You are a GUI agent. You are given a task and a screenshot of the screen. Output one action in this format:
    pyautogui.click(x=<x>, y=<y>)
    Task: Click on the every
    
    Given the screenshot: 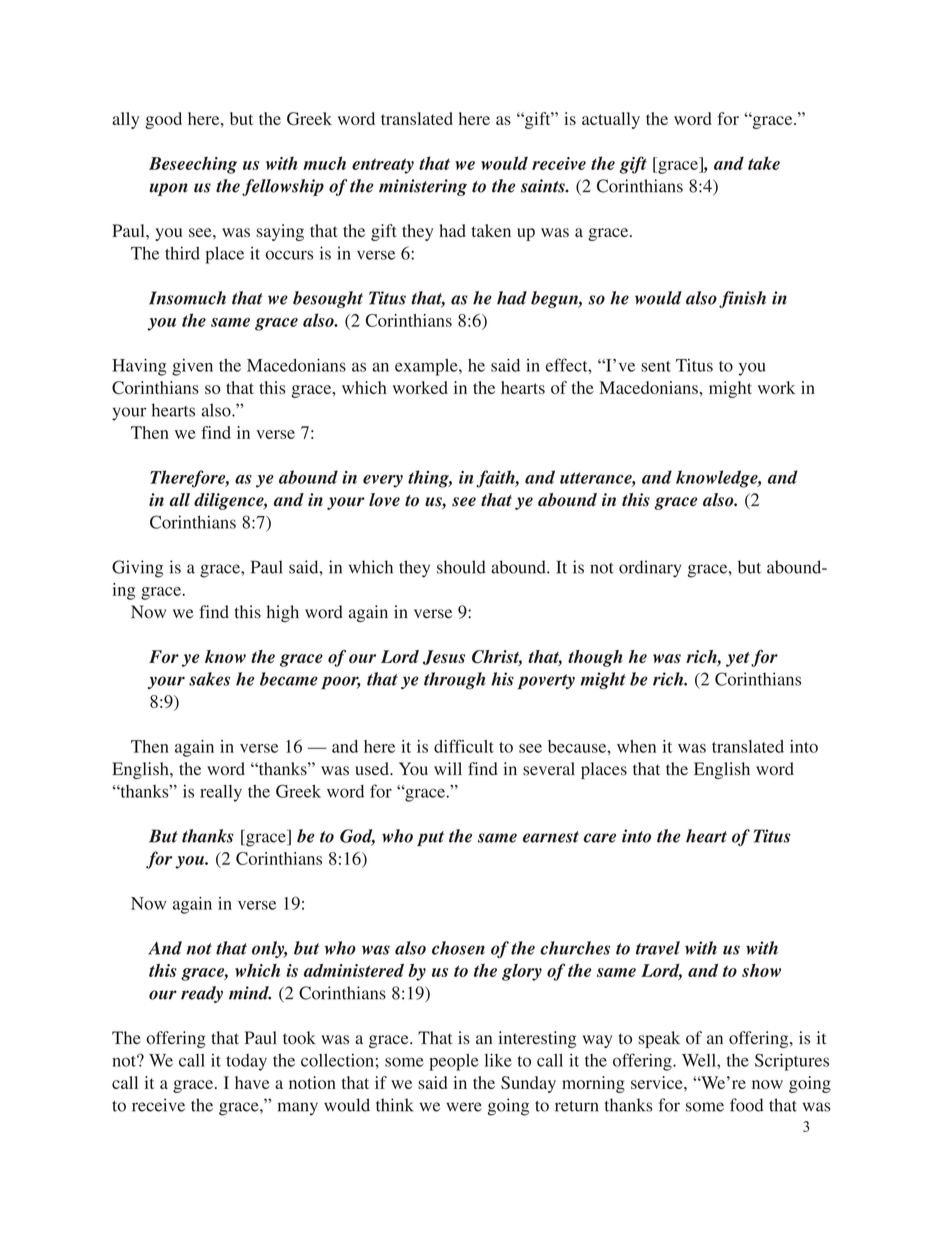 What is the action you would take?
    pyautogui.click(x=383, y=481)
